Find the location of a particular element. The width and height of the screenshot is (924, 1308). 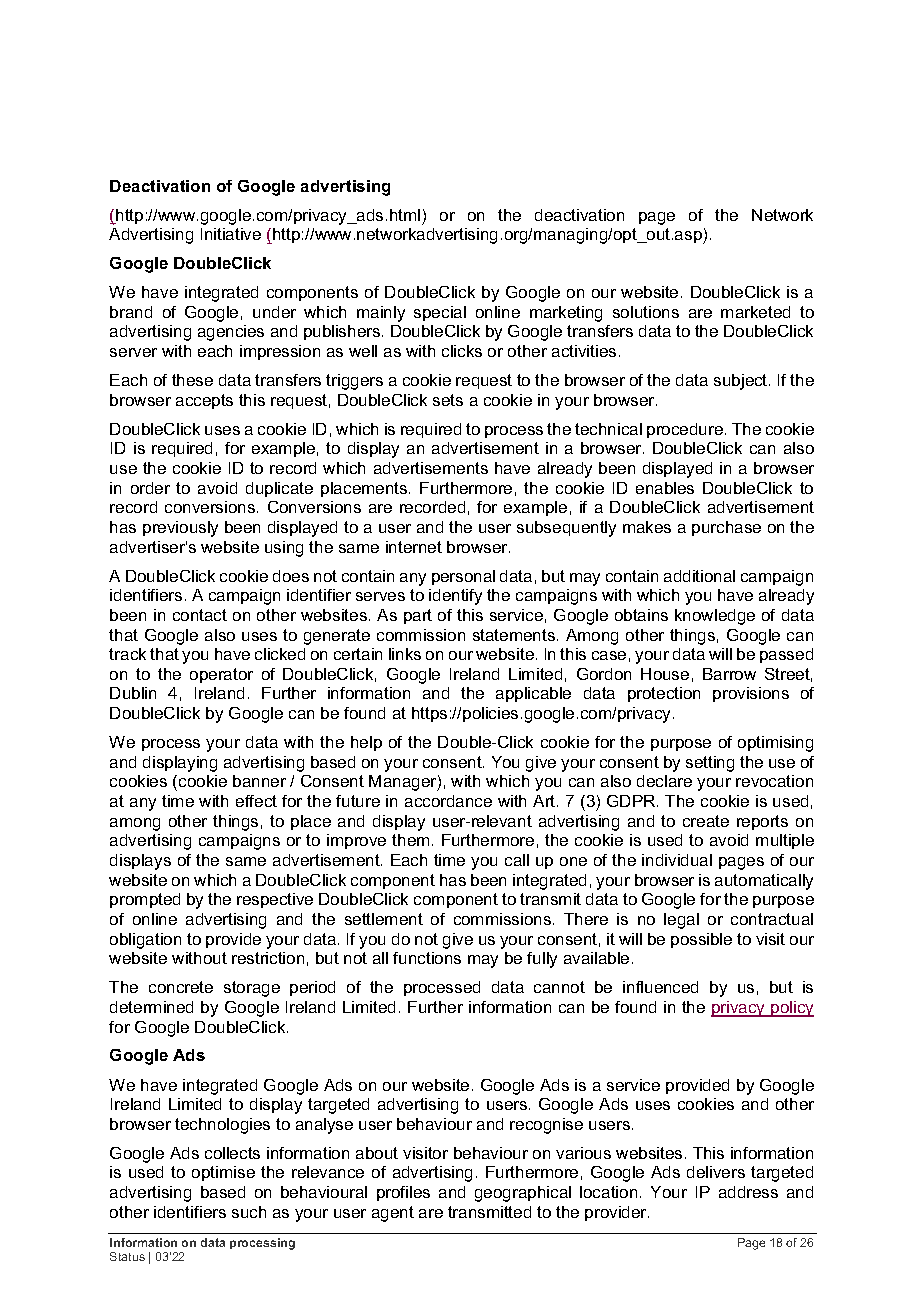

accordance is located at coordinates (448, 801).
